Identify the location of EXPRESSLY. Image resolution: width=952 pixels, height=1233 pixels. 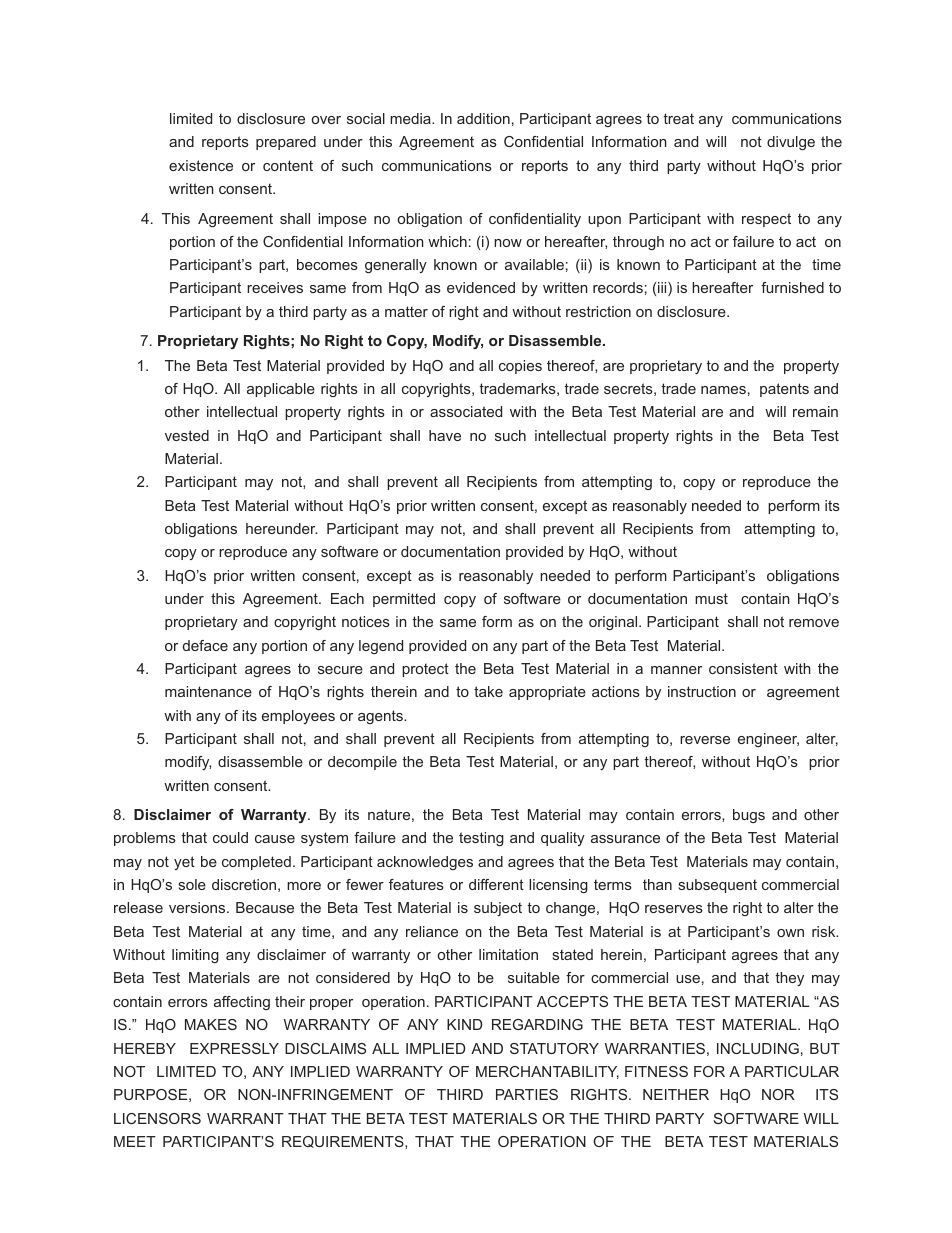
(234, 1048).
